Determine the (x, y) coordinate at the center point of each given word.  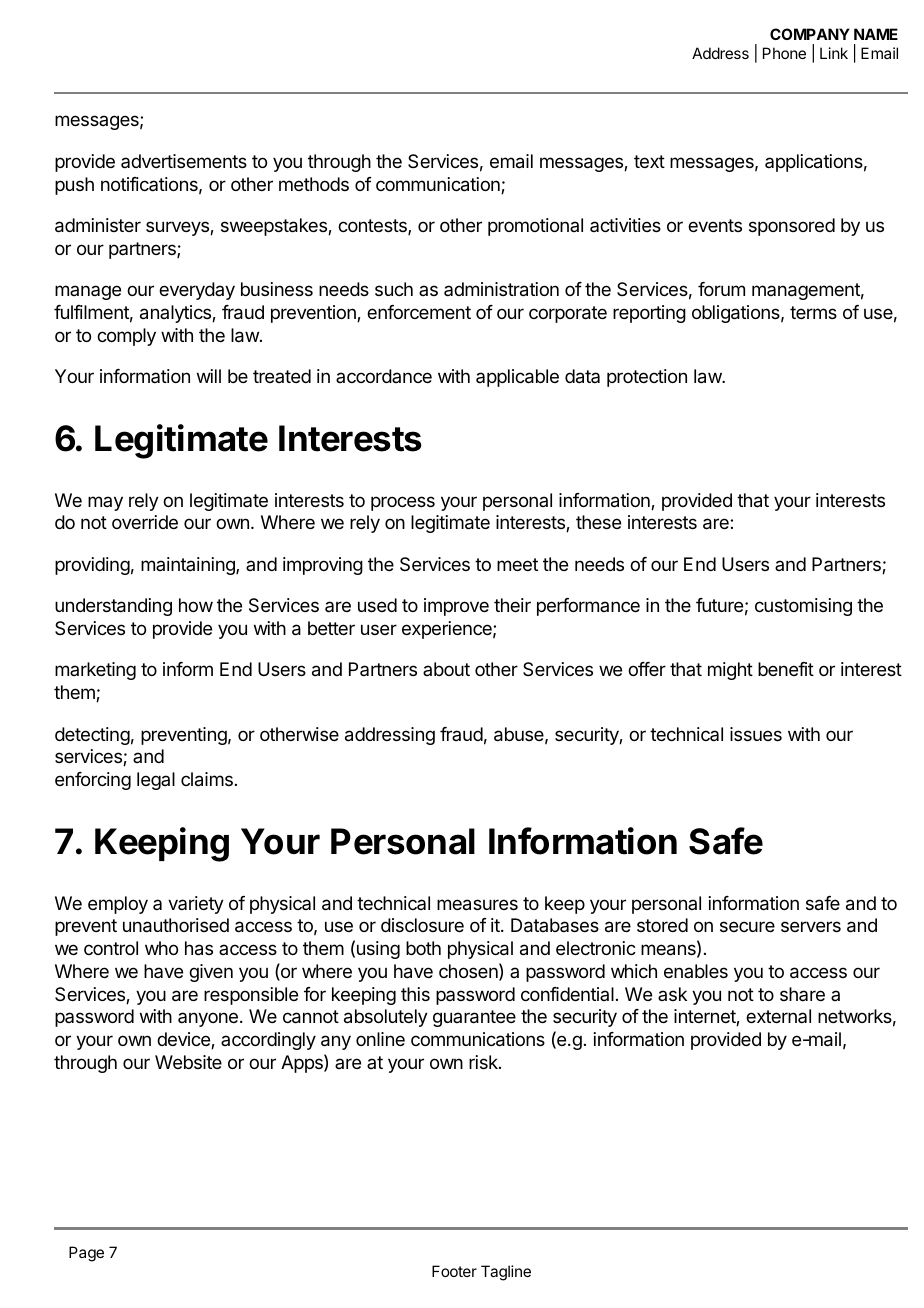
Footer (454, 1271)
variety (196, 905)
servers (811, 926)
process (403, 503)
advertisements (184, 161)
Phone (784, 53)
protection (647, 378)
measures (477, 905)
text (649, 161)
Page (86, 1254)
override (145, 522)
